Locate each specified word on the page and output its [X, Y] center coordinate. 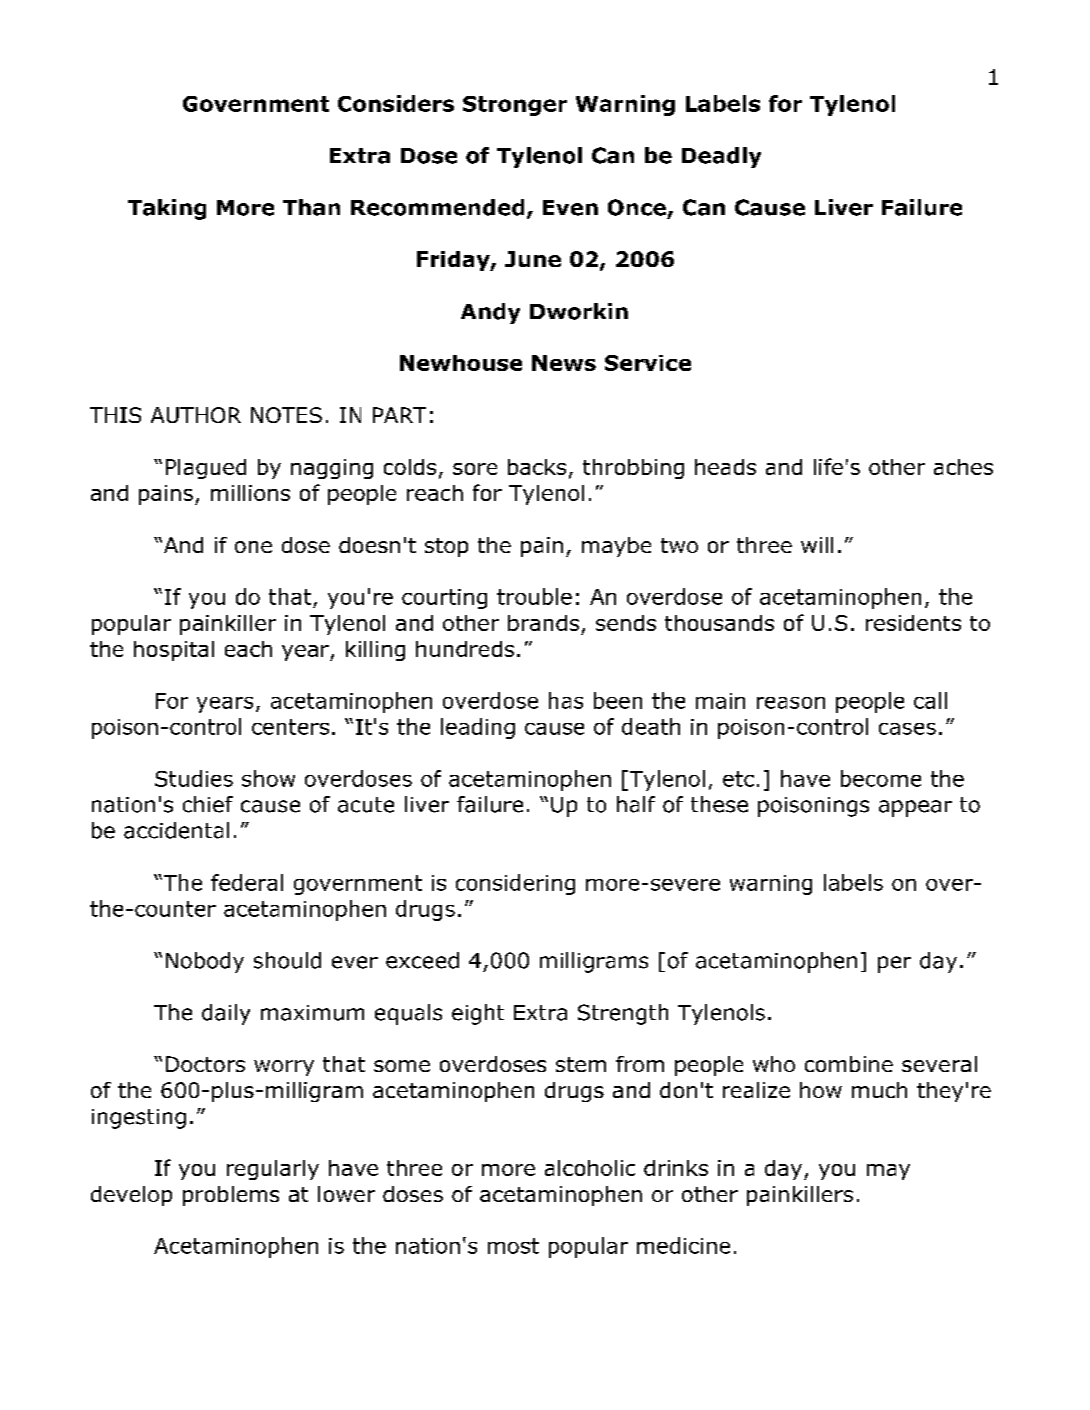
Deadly [721, 157]
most [513, 1246]
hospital [174, 651]
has [566, 700]
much [879, 1090]
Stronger [515, 106]
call [930, 700]
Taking [167, 209]
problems [231, 1196]
